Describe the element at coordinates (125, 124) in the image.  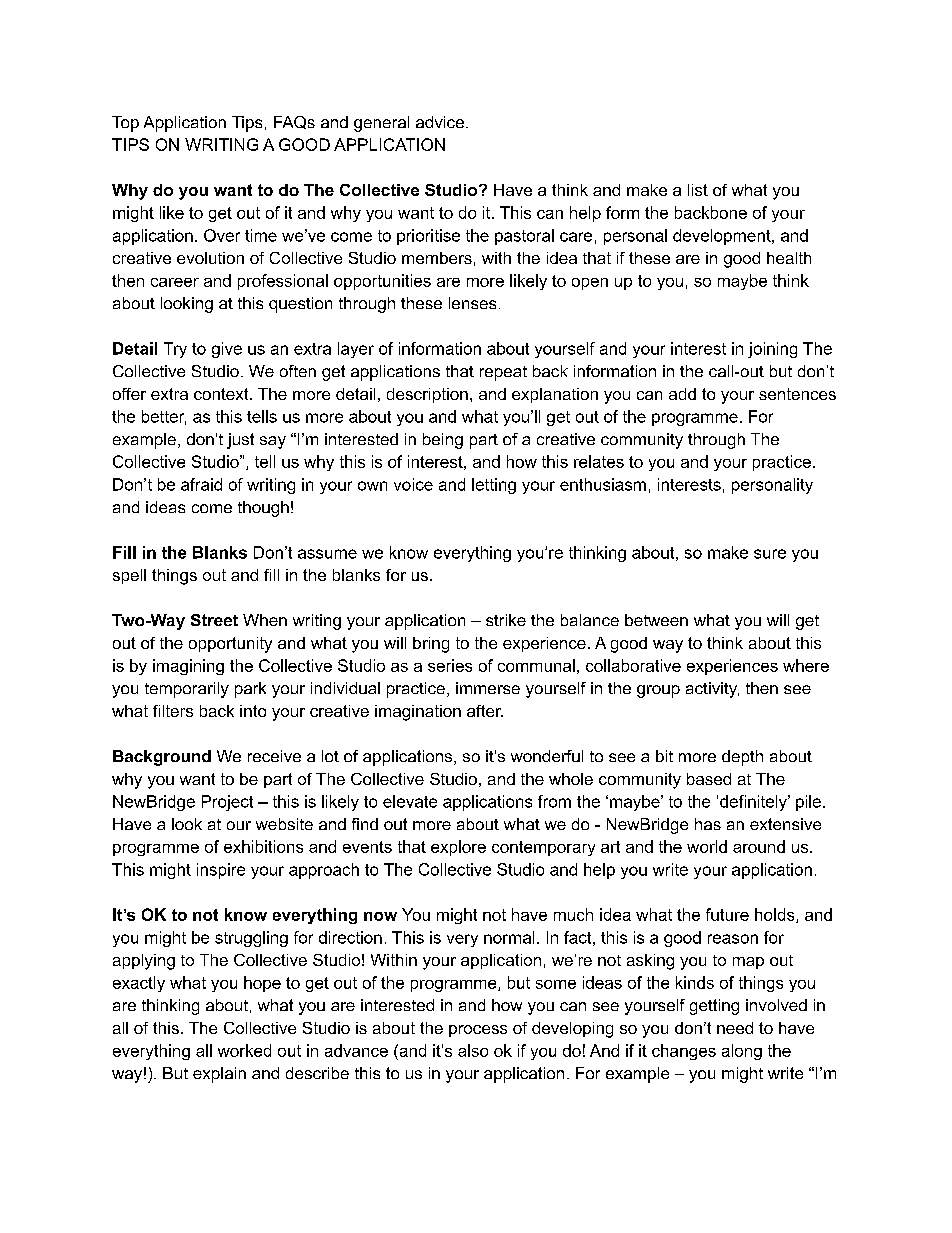
I see `Top` at that location.
